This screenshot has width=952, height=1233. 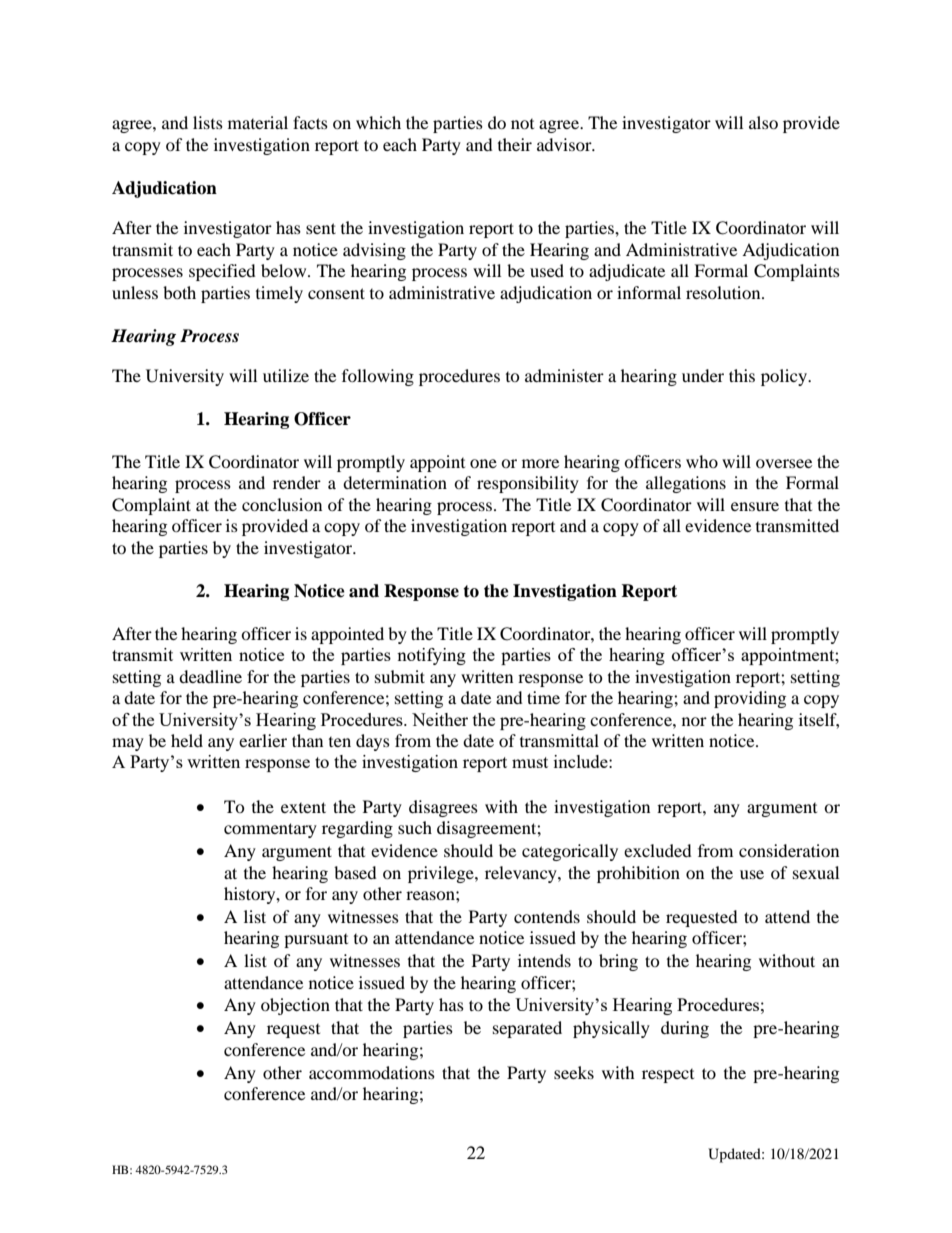 I want to click on utilize, so click(x=286, y=375).
